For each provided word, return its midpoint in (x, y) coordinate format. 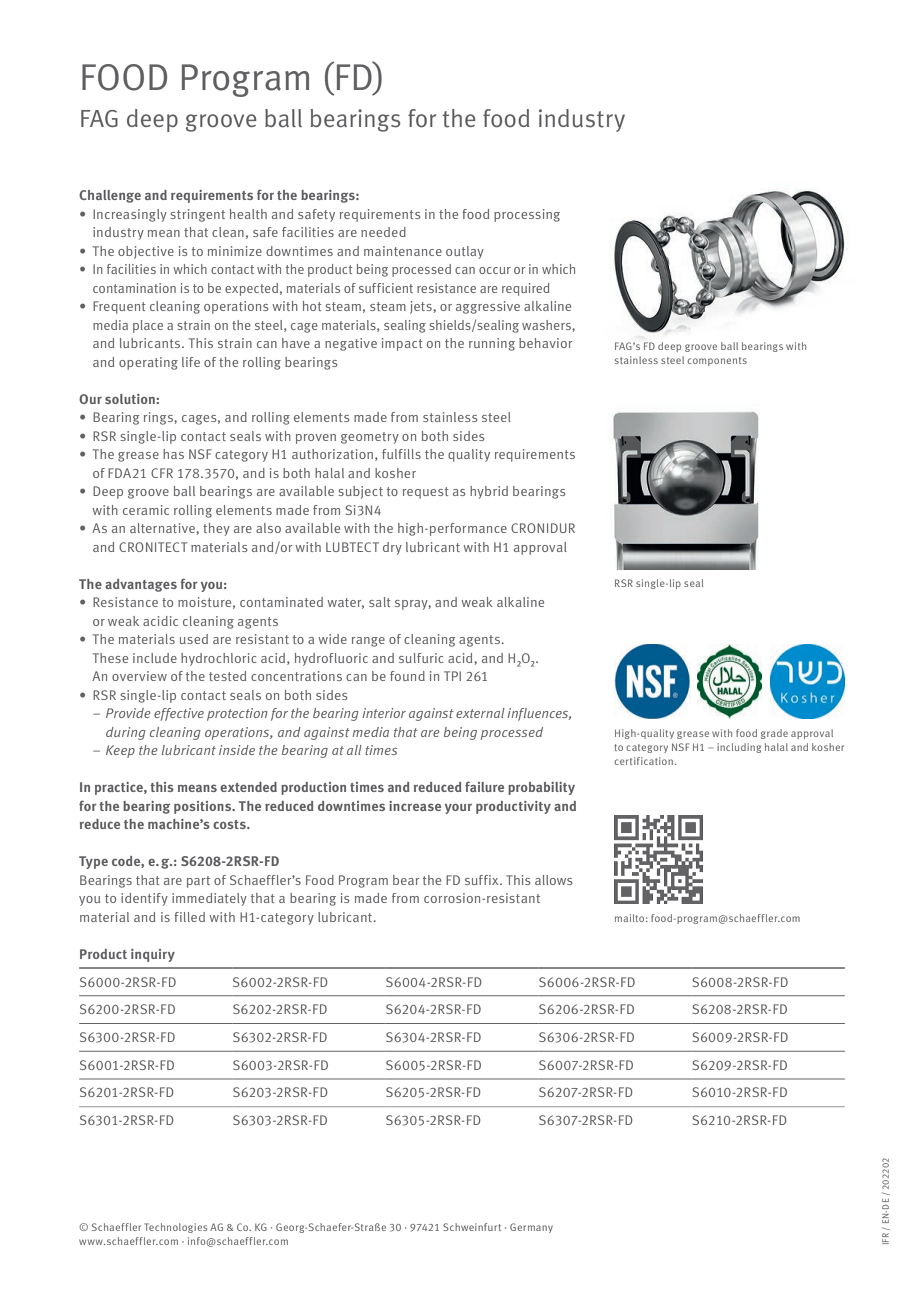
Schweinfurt (472, 1227)
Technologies (176, 1228)
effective (179, 714)
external (480, 713)
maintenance (403, 251)
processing (527, 215)
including (739, 748)
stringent (197, 215)
